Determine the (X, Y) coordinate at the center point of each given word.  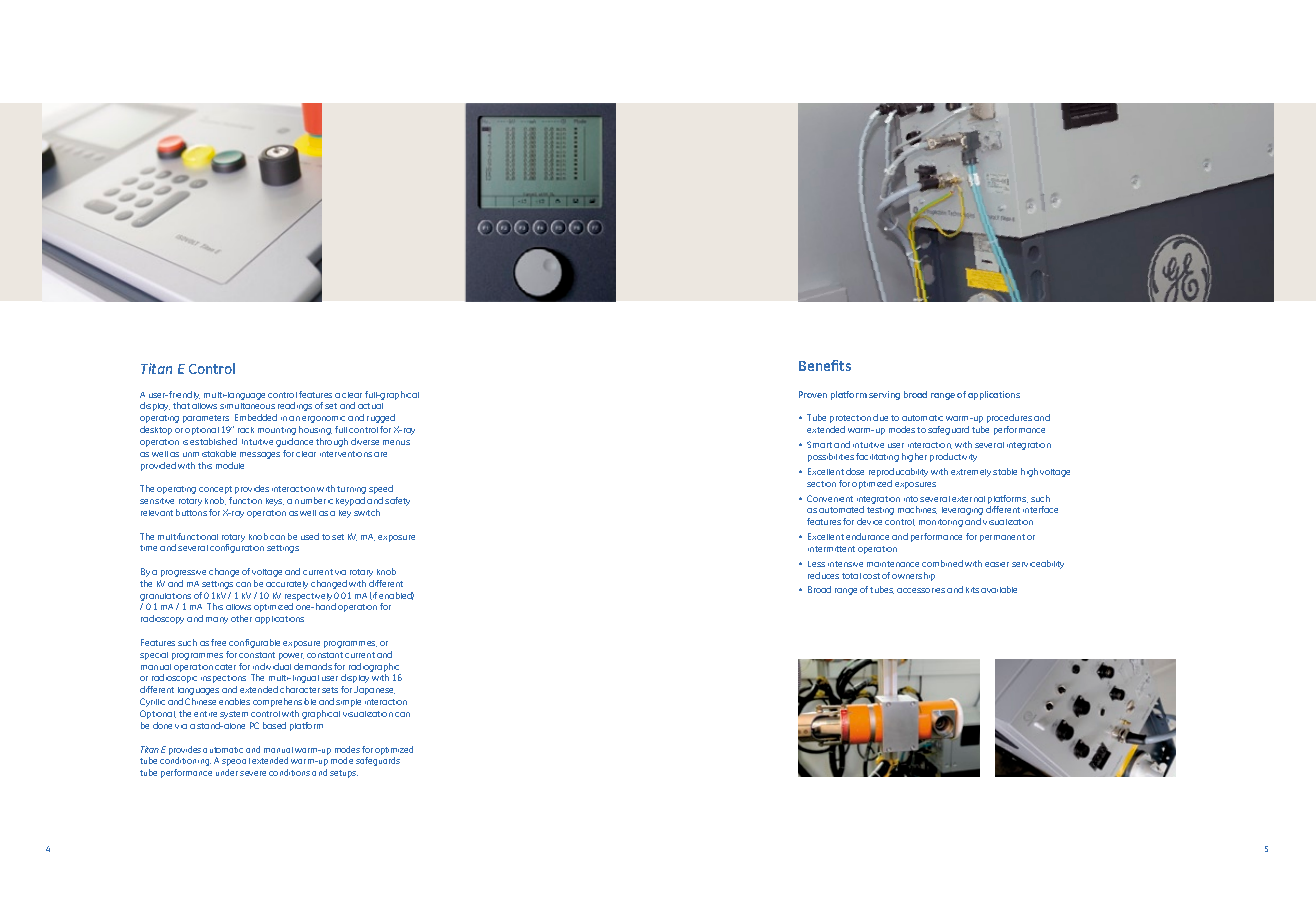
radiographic (375, 669)
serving (884, 395)
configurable (254, 643)
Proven (813, 394)
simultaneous (247, 406)
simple (348, 703)
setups (344, 774)
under (227, 772)
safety (397, 501)
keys (275, 502)
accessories (921, 590)
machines (917, 510)
